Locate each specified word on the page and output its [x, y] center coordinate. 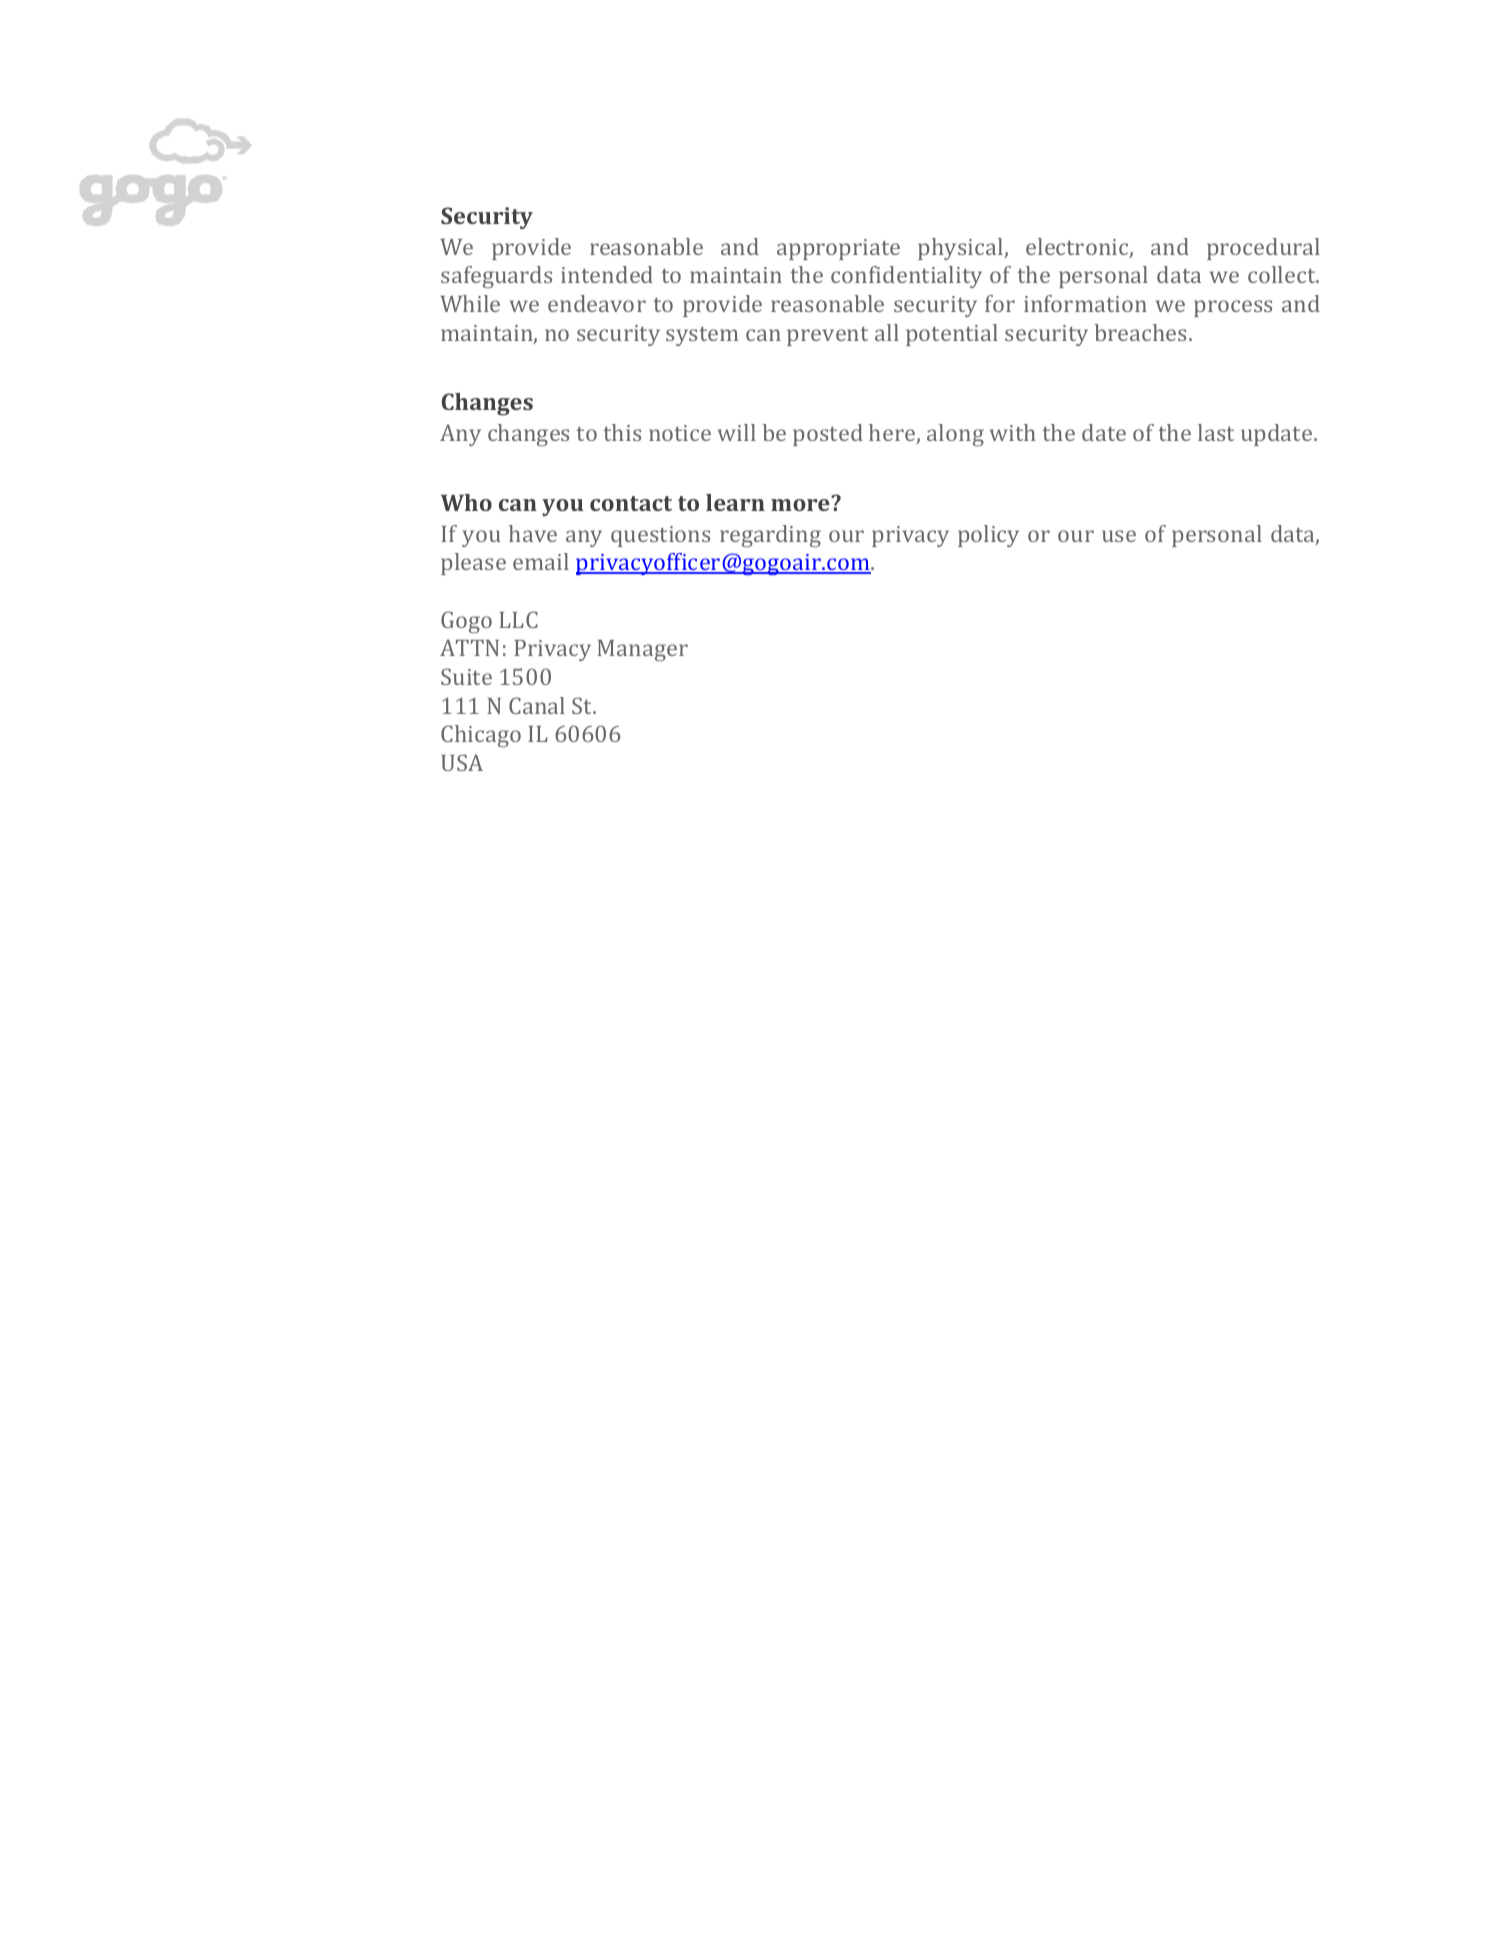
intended [607, 274]
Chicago [481, 736]
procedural [1263, 249]
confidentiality [906, 277]
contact [631, 503]
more [801, 504]
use [1119, 536]
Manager [642, 650]
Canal [537, 705]
